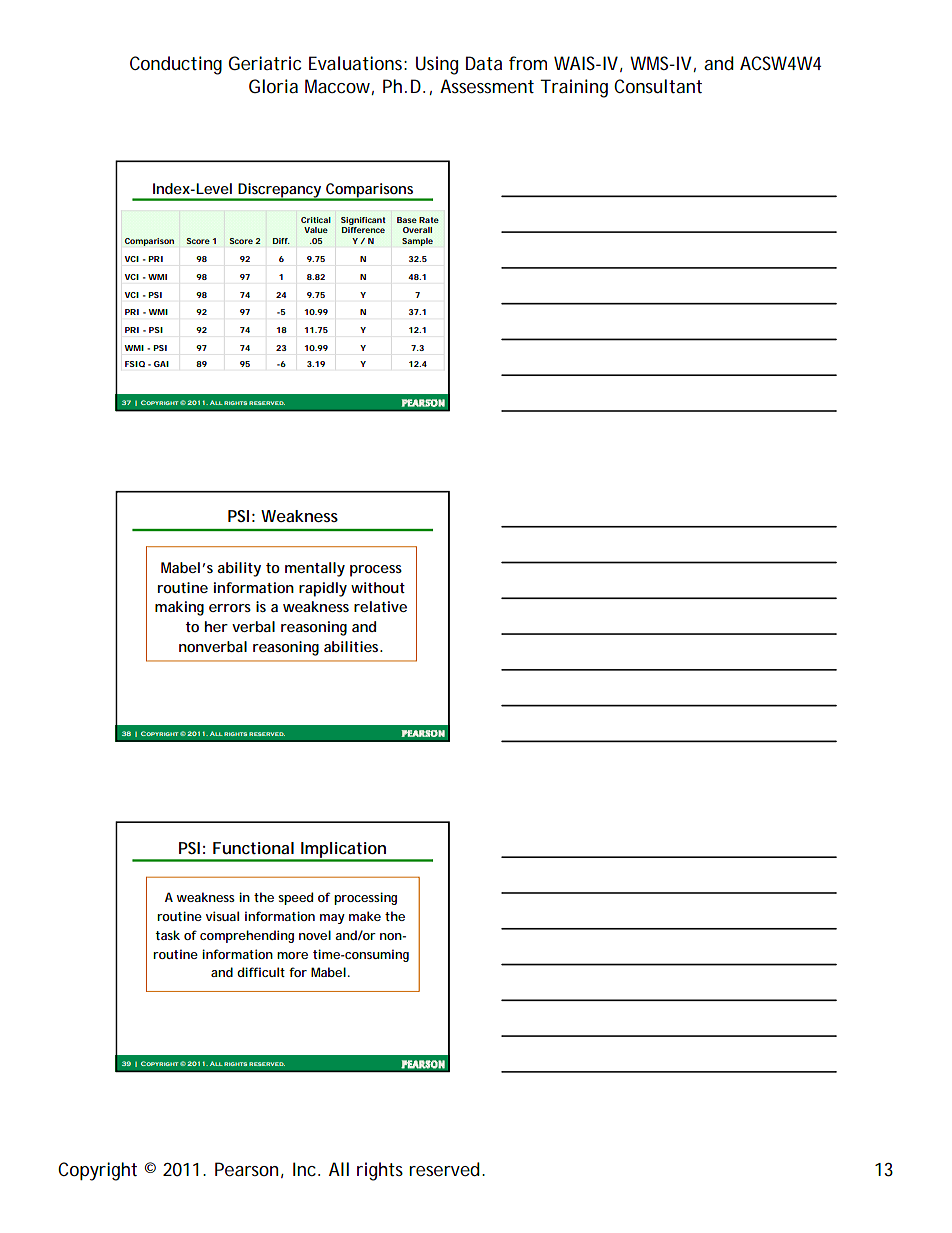 The image size is (952, 1233). I want to click on Sample, so click(417, 242).
